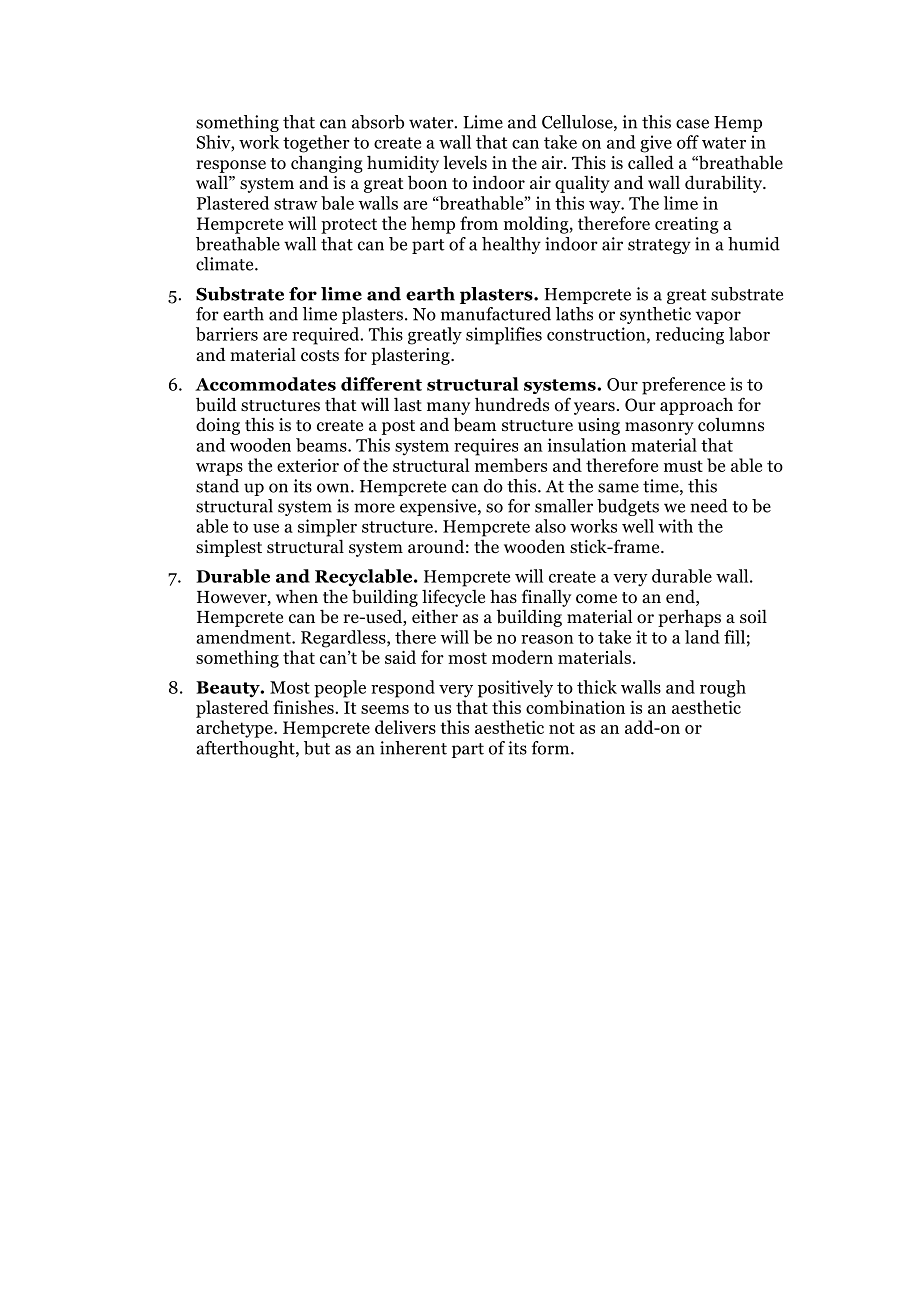  What do you see at coordinates (317, 748) in the image?
I see `but` at bounding box center [317, 748].
